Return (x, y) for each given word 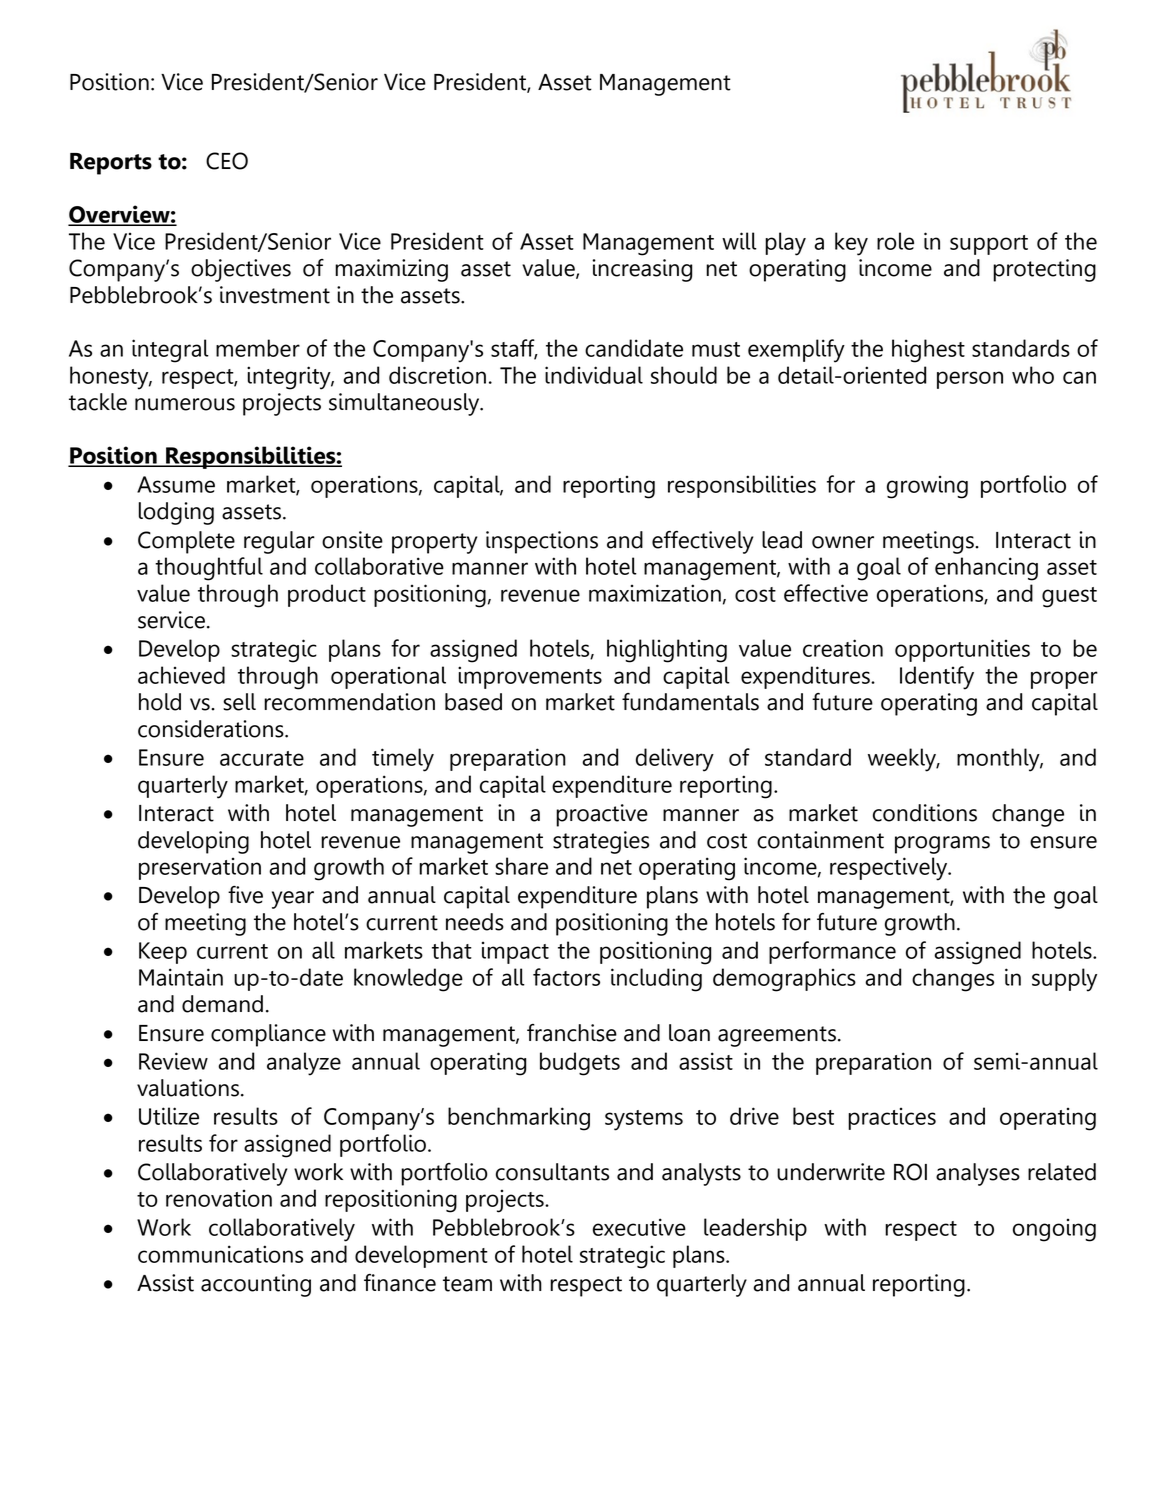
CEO (227, 161)
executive (639, 1227)
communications (220, 1254)
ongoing (1054, 1230)
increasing (642, 270)
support (989, 245)
